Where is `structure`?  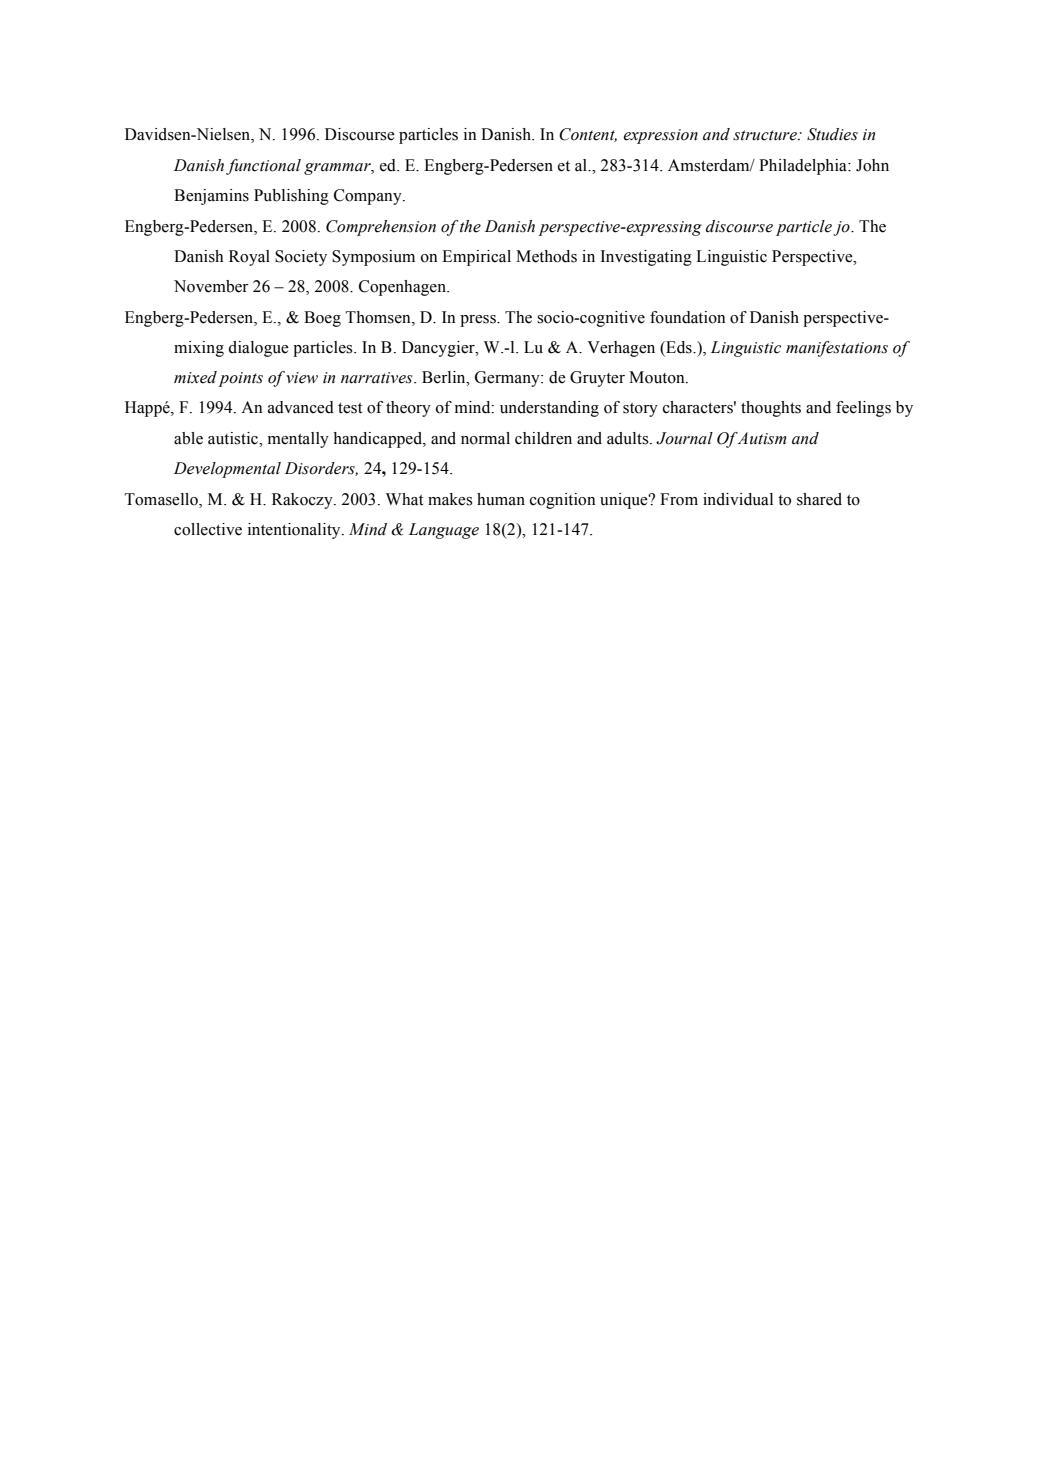 structure is located at coordinates (766, 135).
